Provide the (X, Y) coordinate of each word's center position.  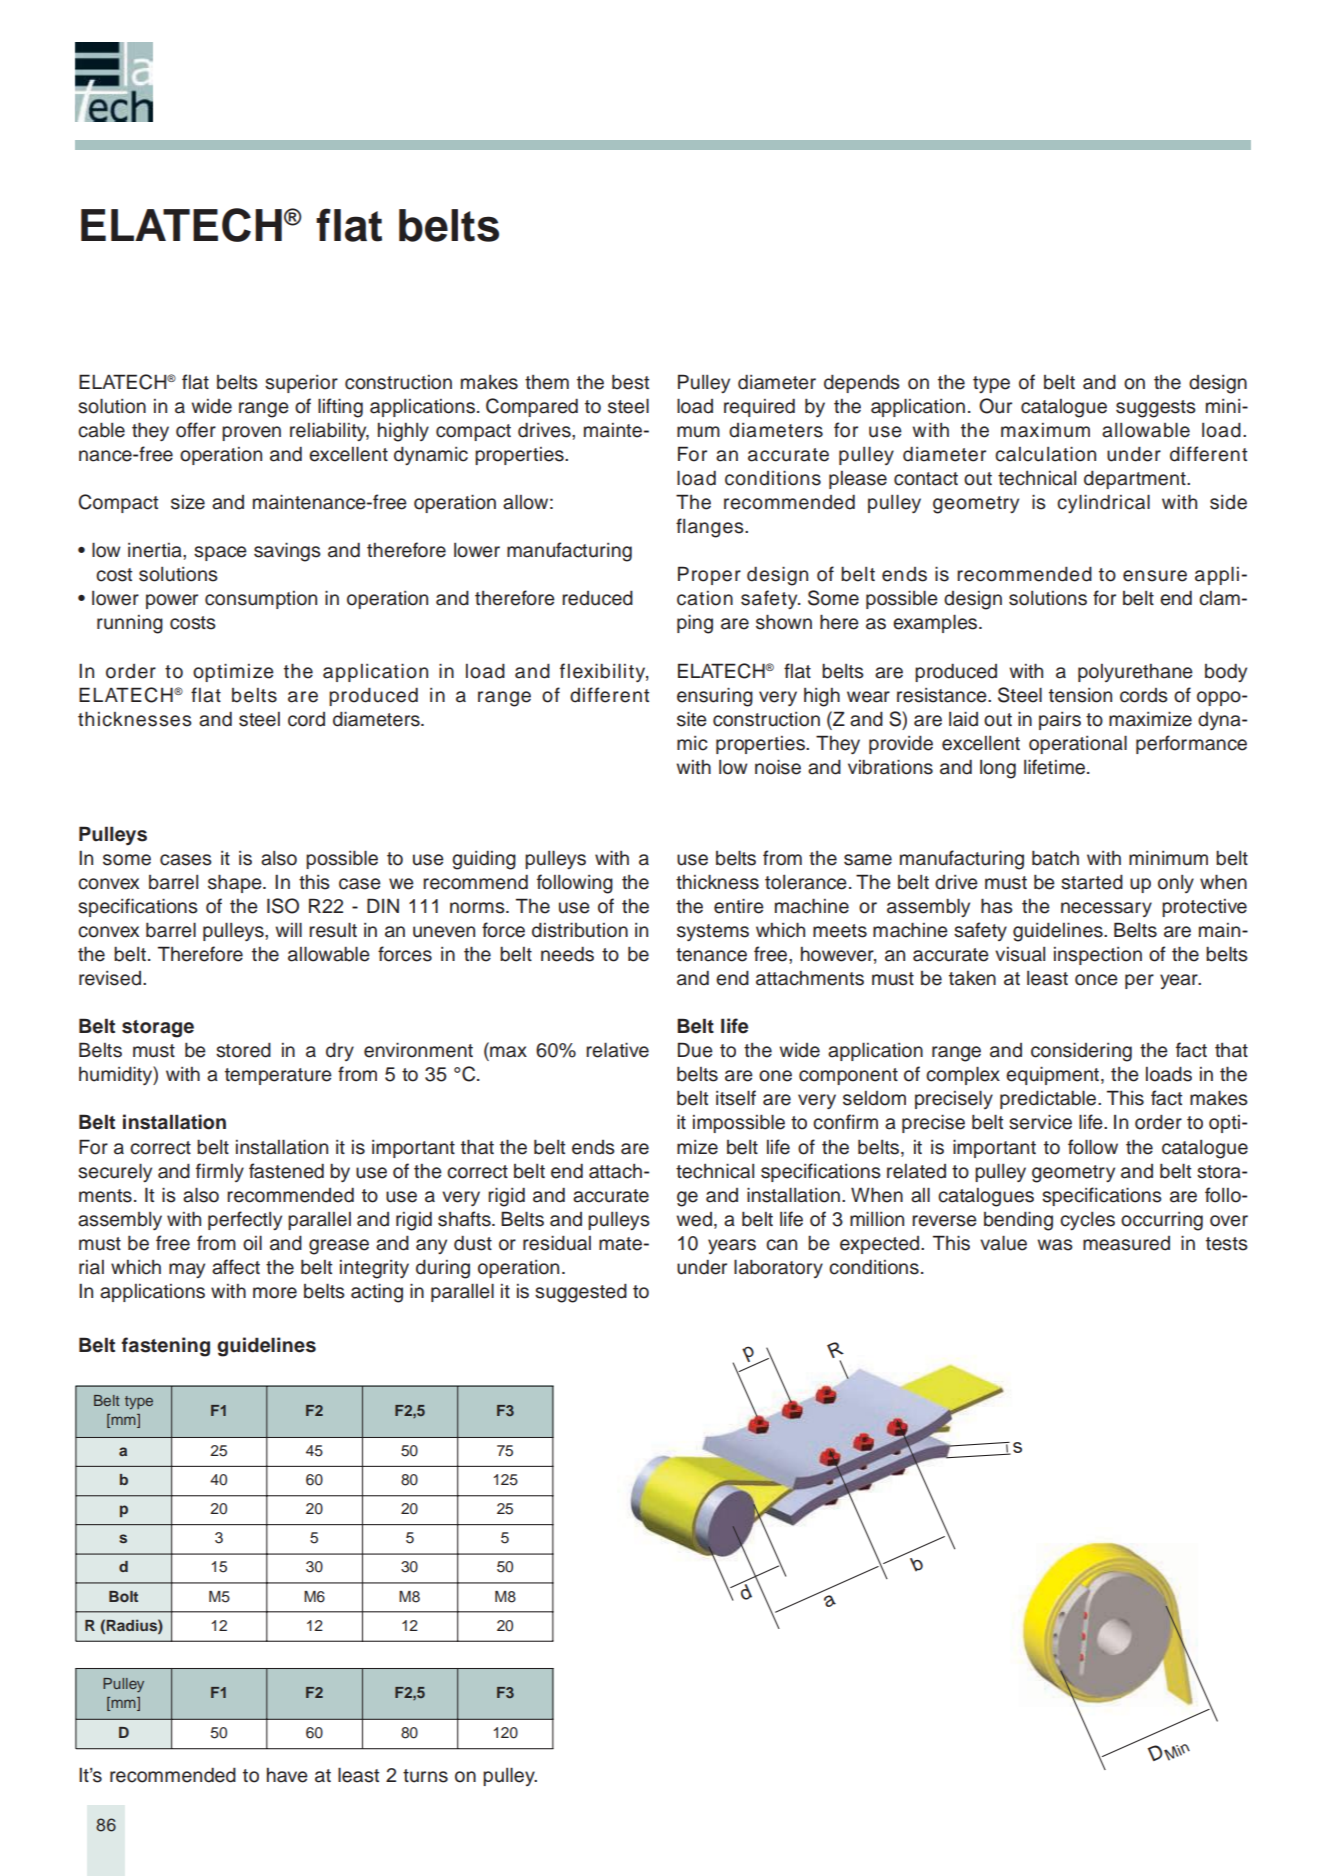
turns (425, 1776)
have (287, 1775)
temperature (278, 1076)
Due (695, 1050)
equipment (1054, 1075)
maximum (1045, 430)
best (630, 382)
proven (251, 433)
